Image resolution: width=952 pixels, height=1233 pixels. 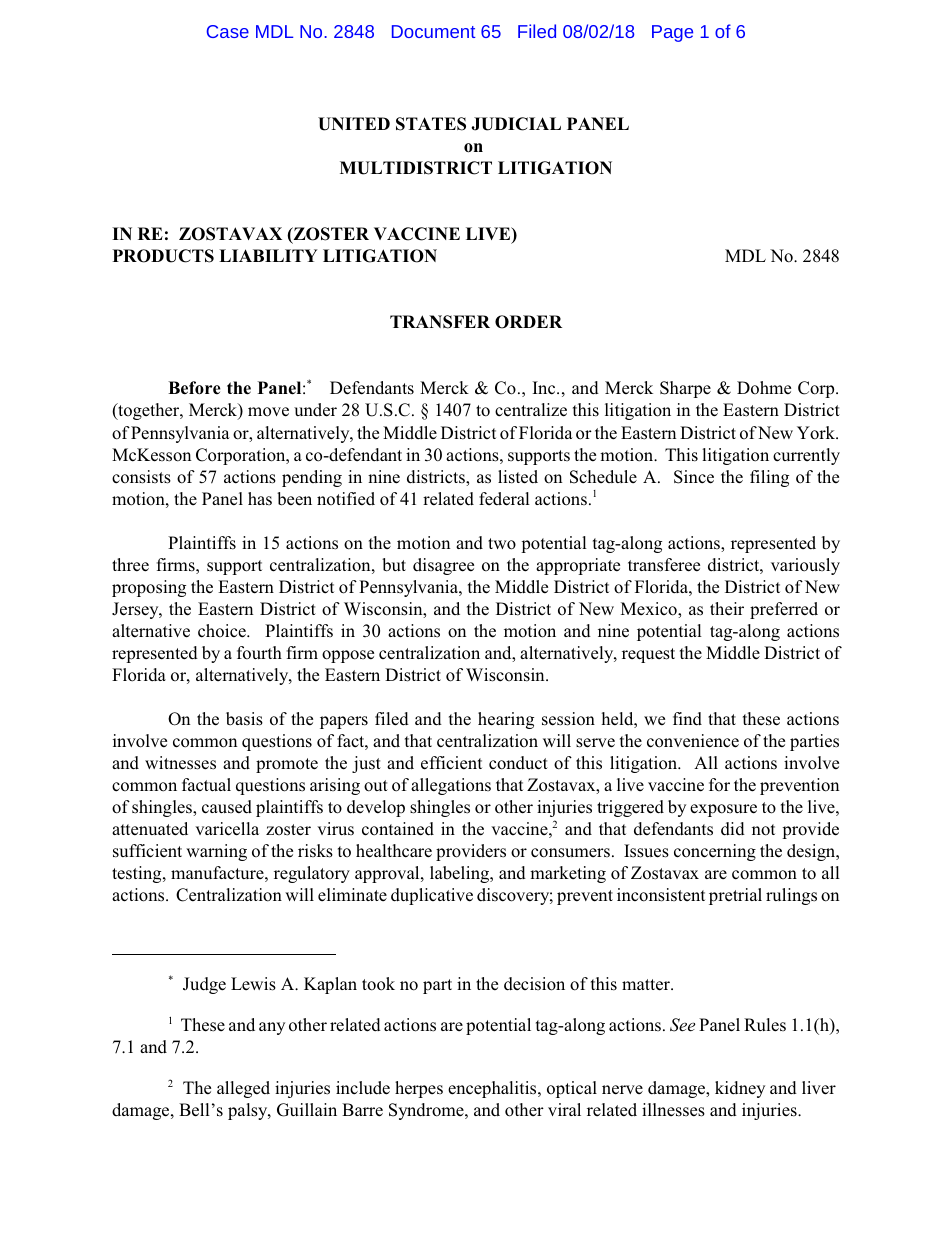 What do you see at coordinates (149, 588) in the page?
I see `proposing` at bounding box center [149, 588].
